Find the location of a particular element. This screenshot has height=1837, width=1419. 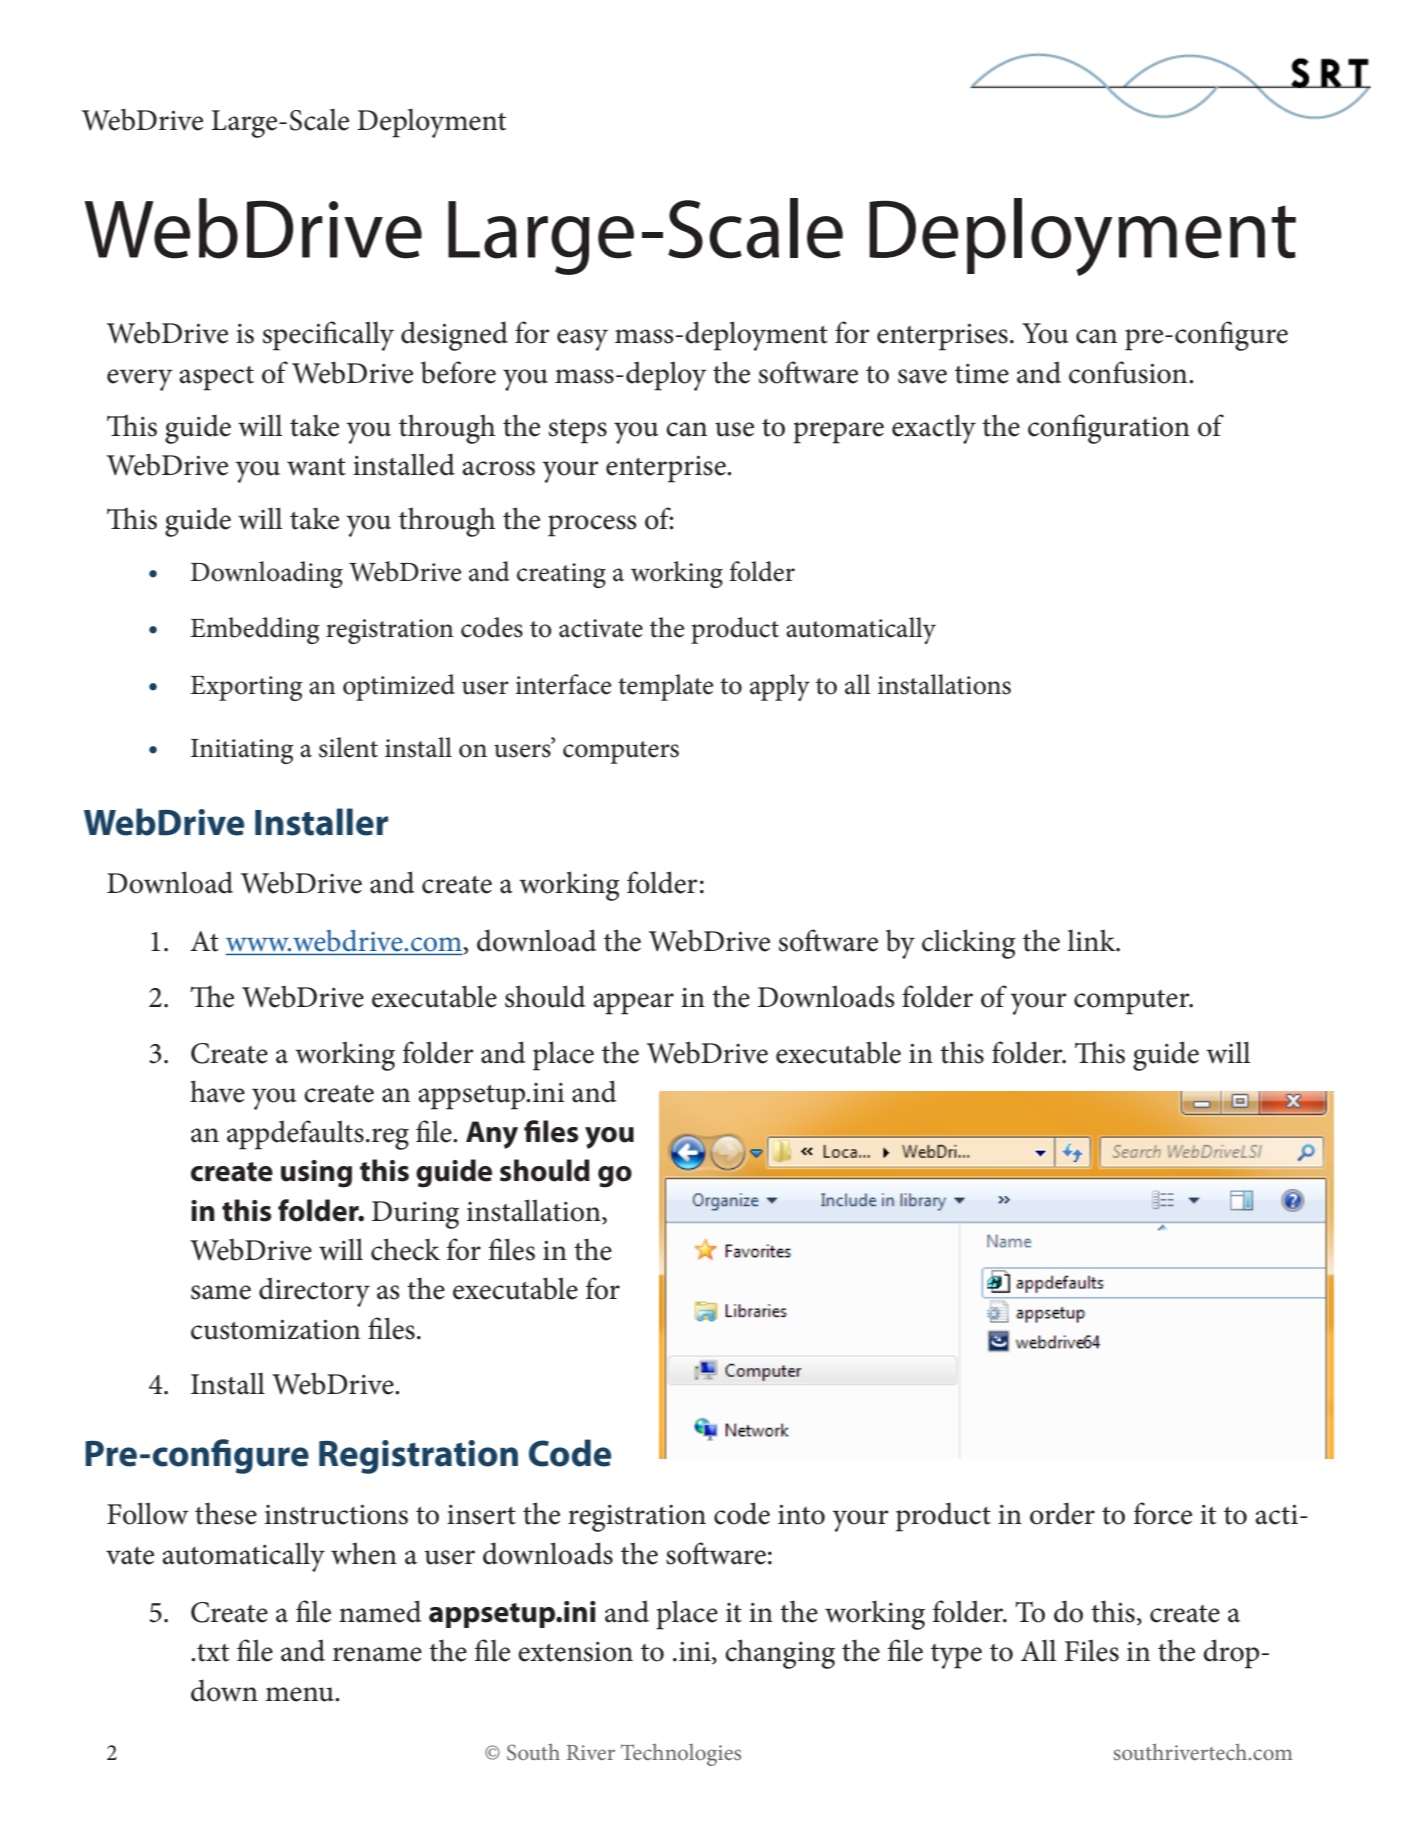

easy is located at coordinates (582, 340).
